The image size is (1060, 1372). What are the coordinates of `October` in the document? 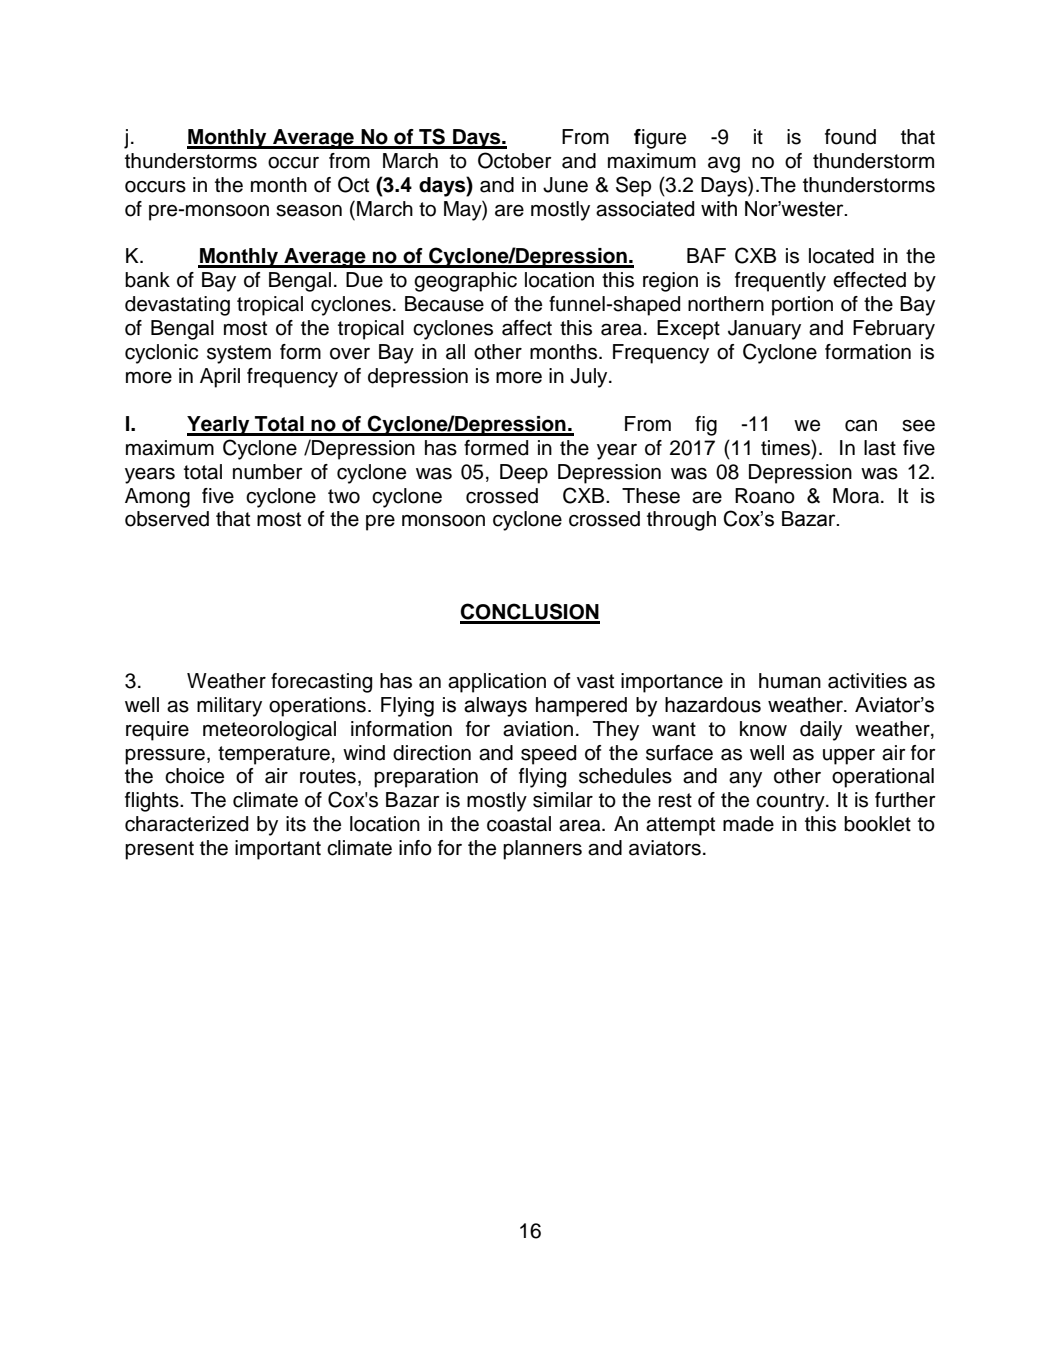 It's located at (515, 160).
